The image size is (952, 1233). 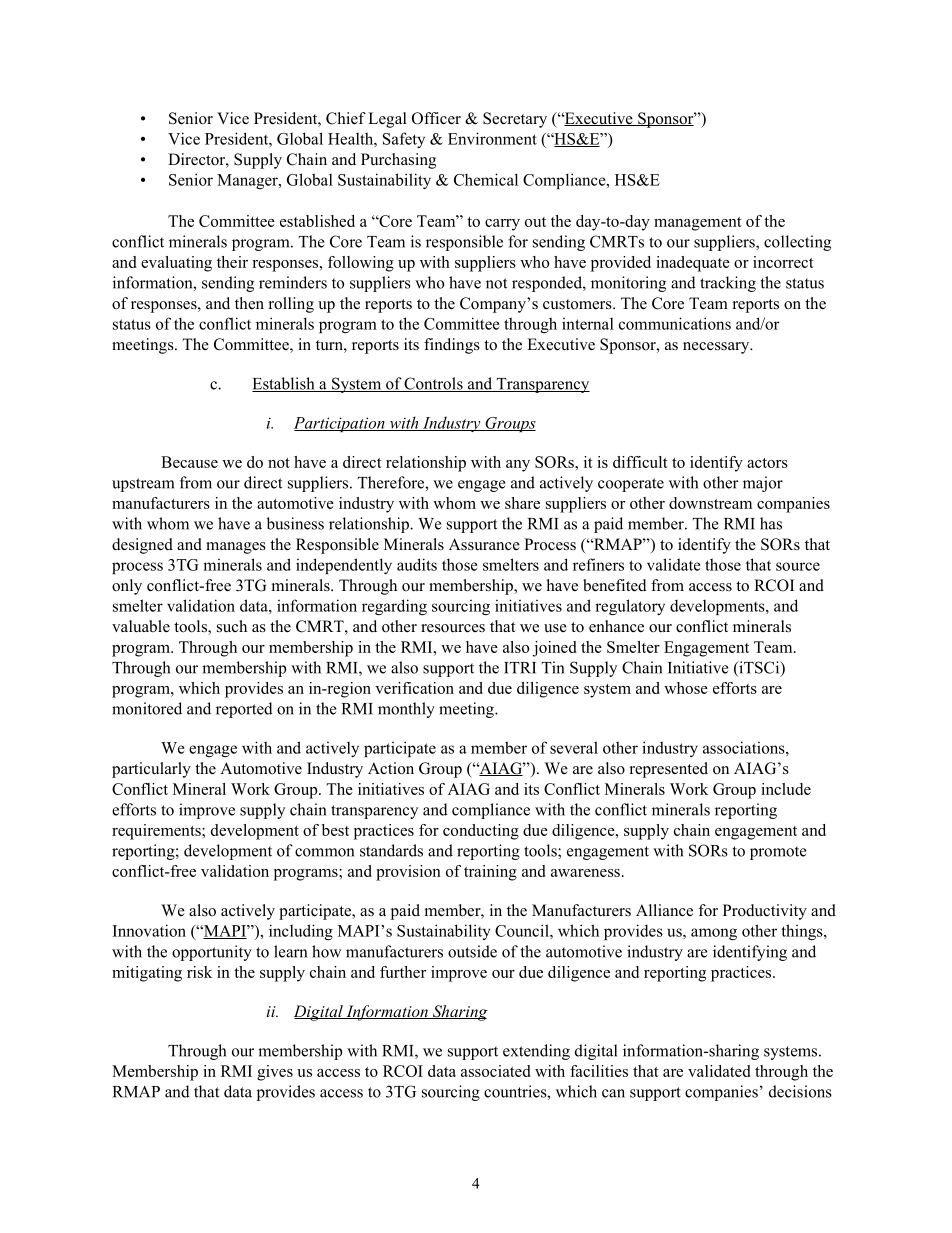 What do you see at coordinates (275, 1073) in the document?
I see `gives` at bounding box center [275, 1073].
